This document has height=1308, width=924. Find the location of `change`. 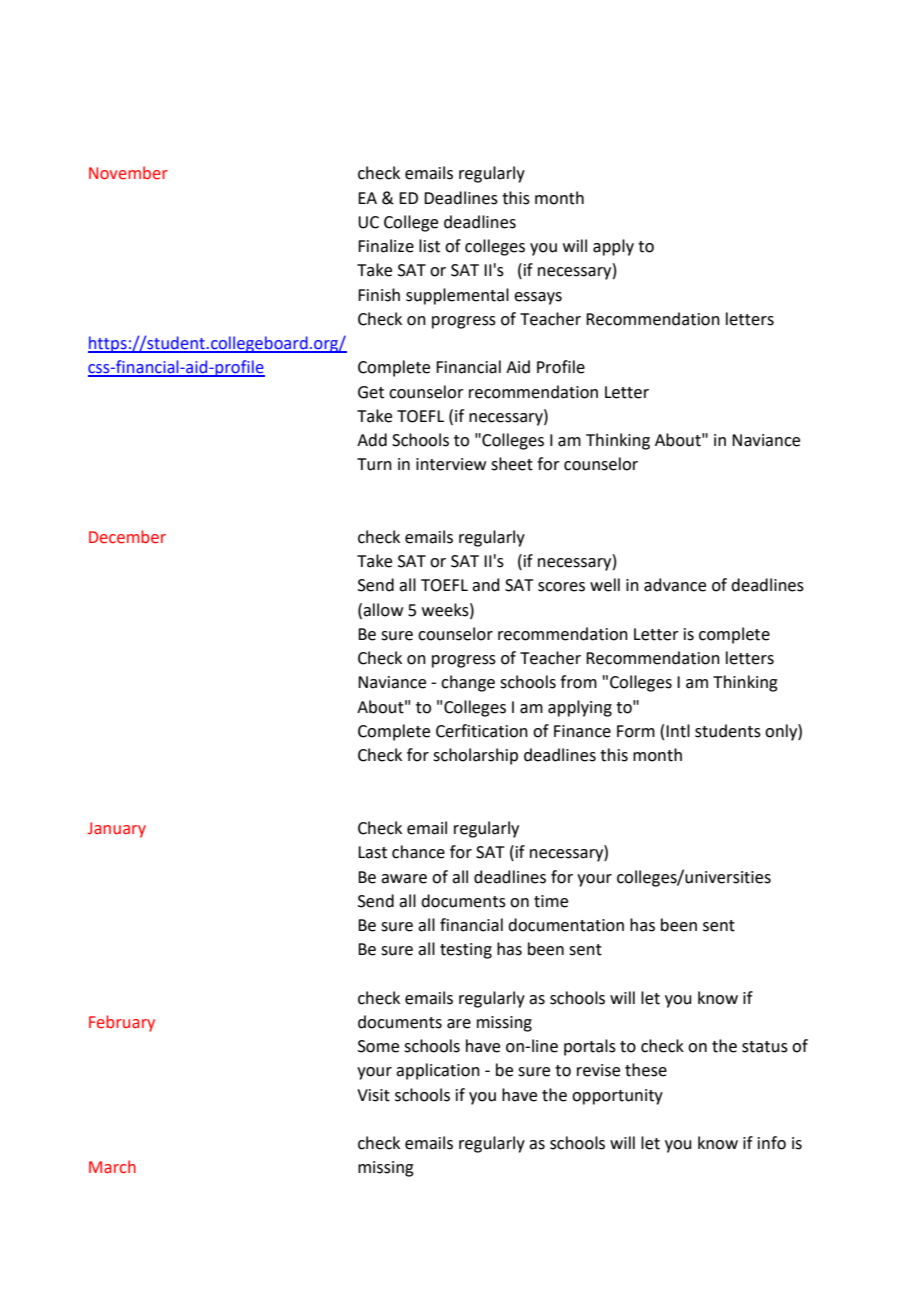

change is located at coordinates (468, 683).
